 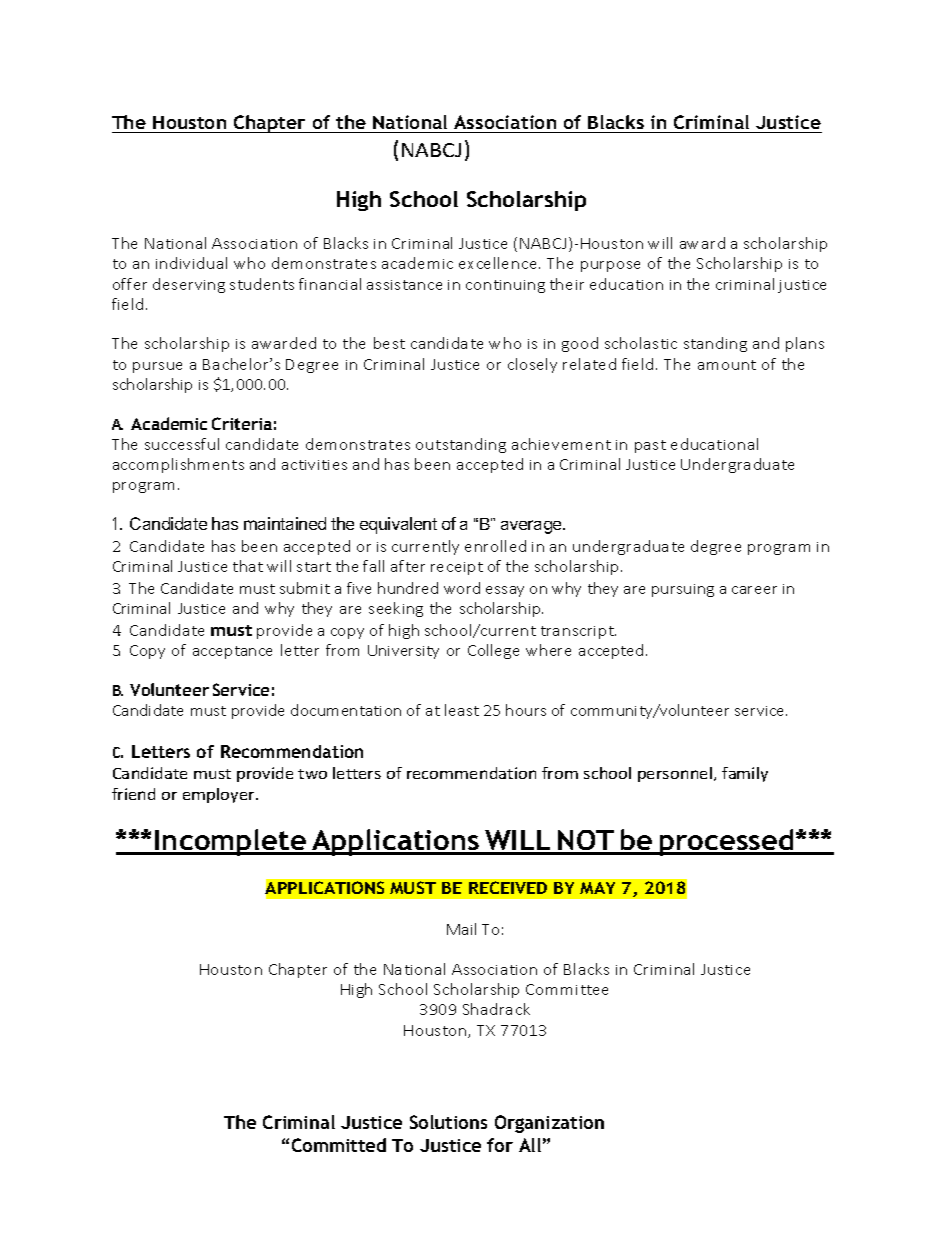 I want to click on Committed, so click(x=339, y=1145).
